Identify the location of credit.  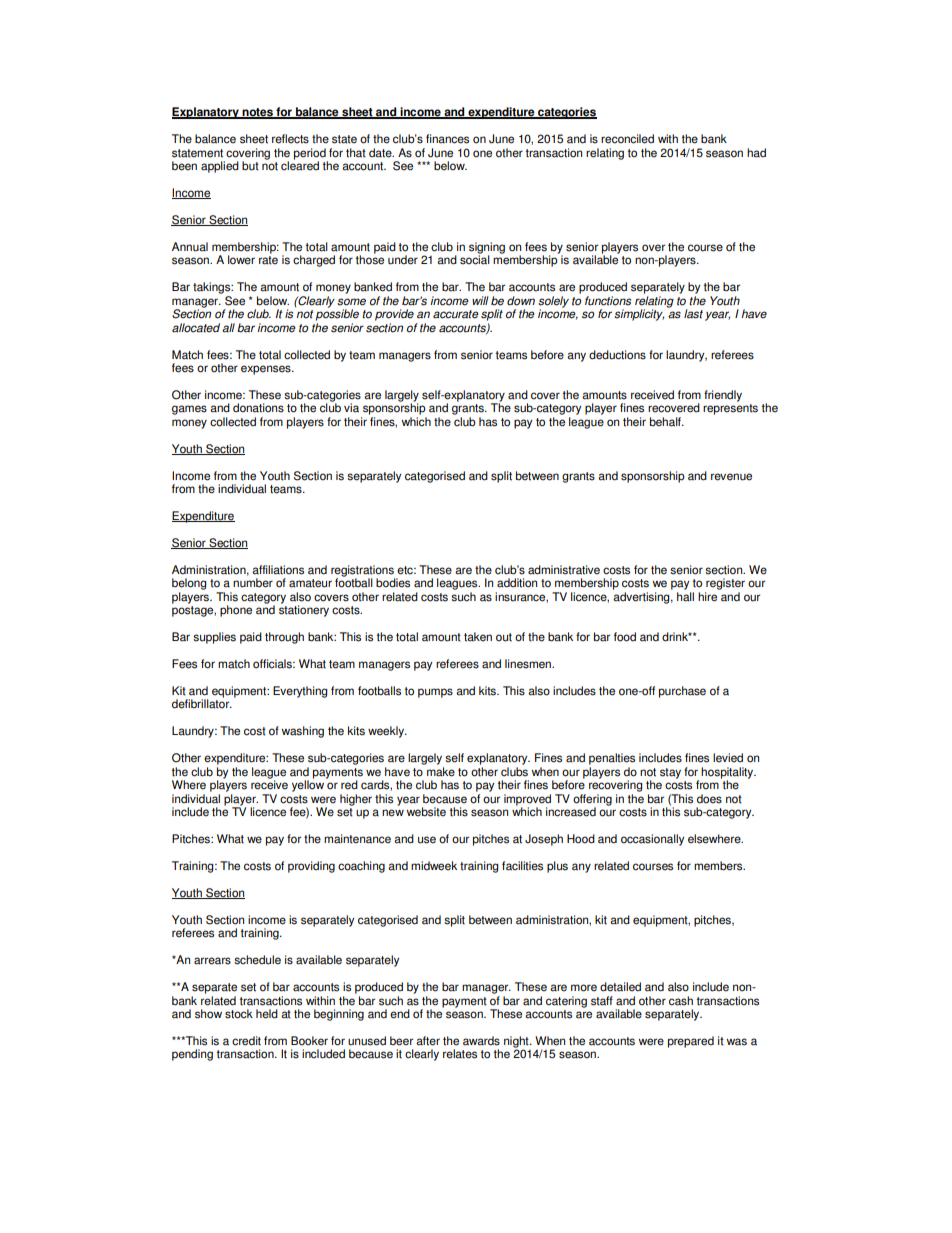
(246, 1041).
